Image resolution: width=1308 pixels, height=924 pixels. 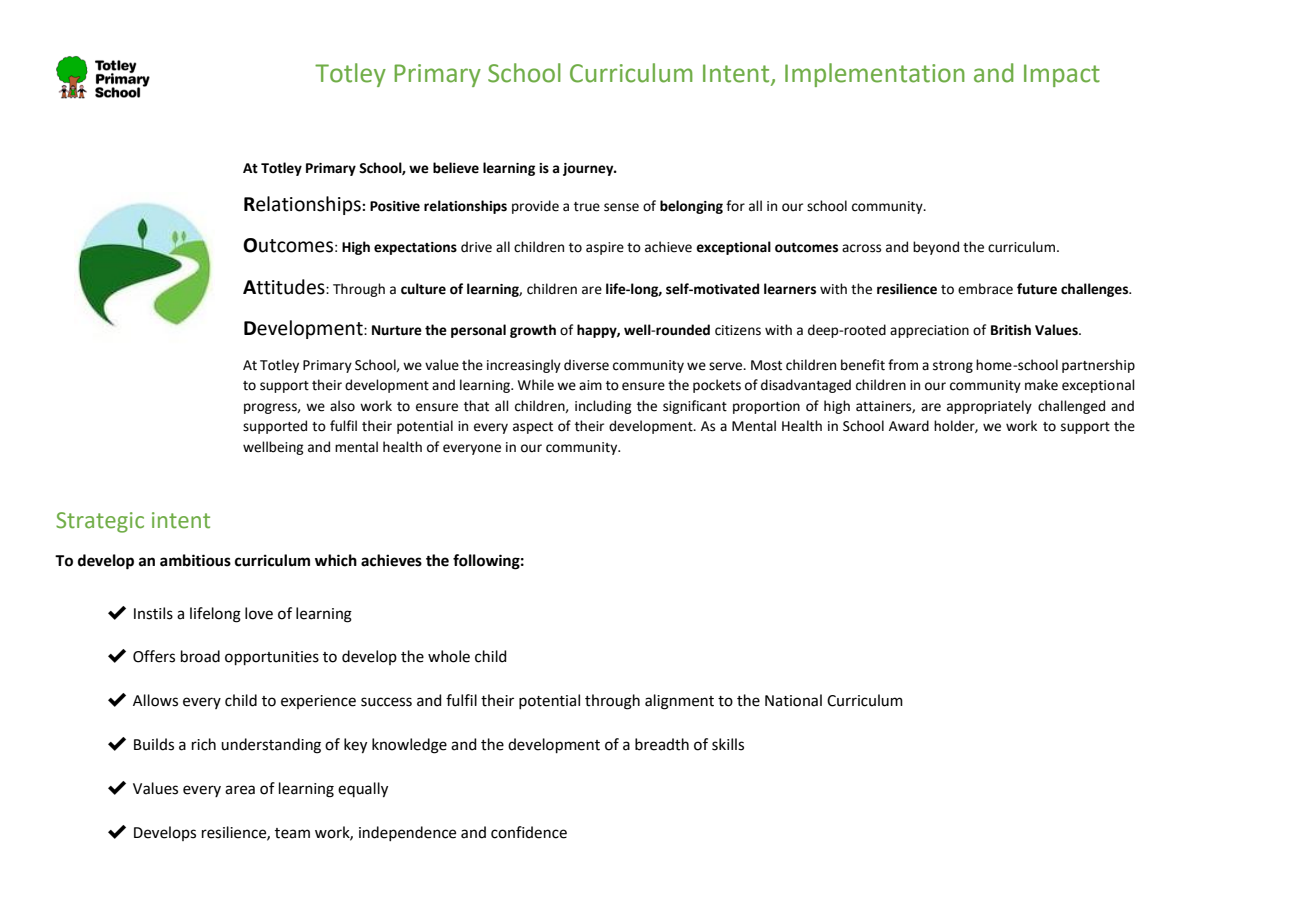 What do you see at coordinates (793, 700) in the screenshot?
I see `National` at bounding box center [793, 700].
